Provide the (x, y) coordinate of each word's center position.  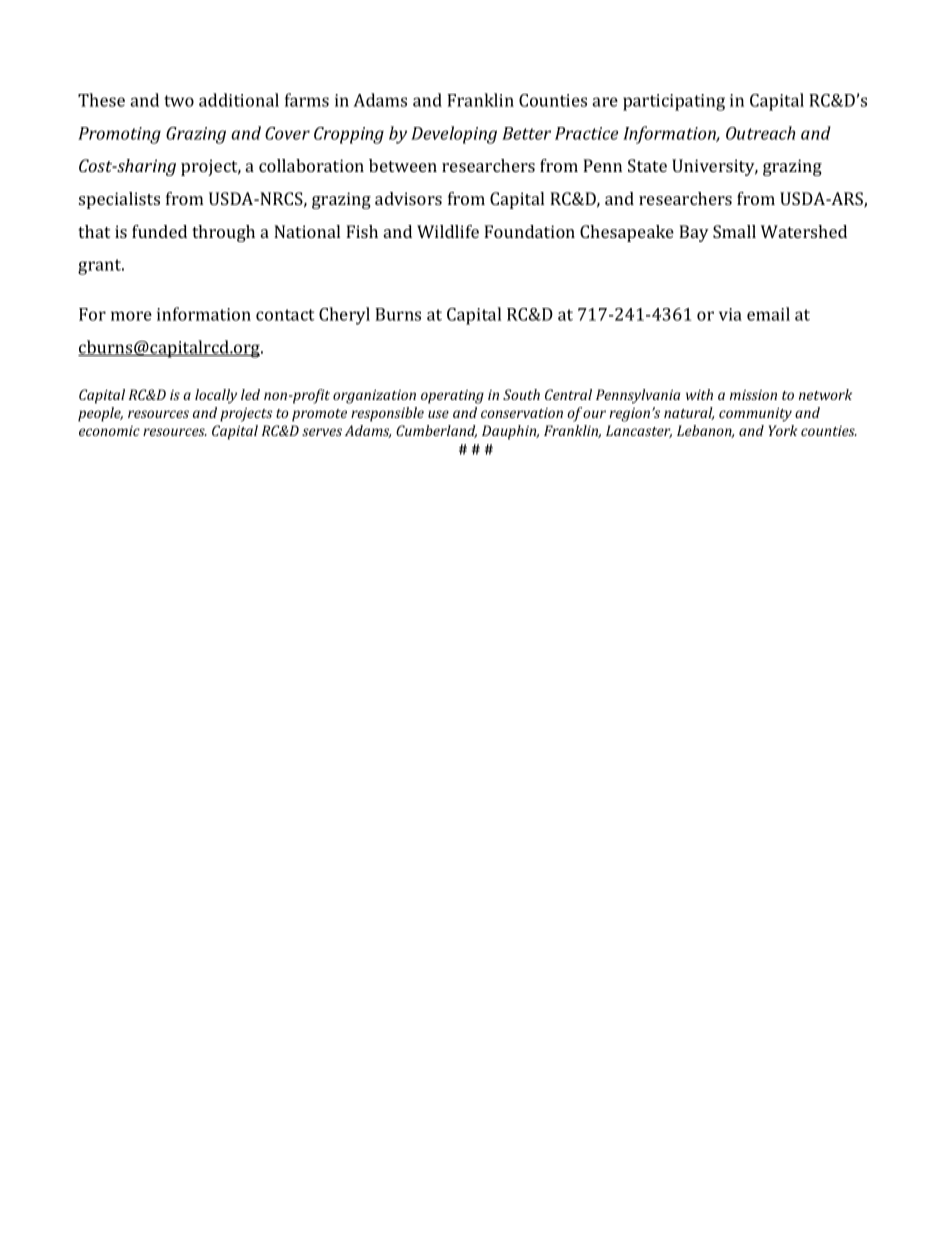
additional (239, 100)
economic (109, 431)
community (755, 414)
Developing (454, 135)
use (438, 414)
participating (674, 102)
